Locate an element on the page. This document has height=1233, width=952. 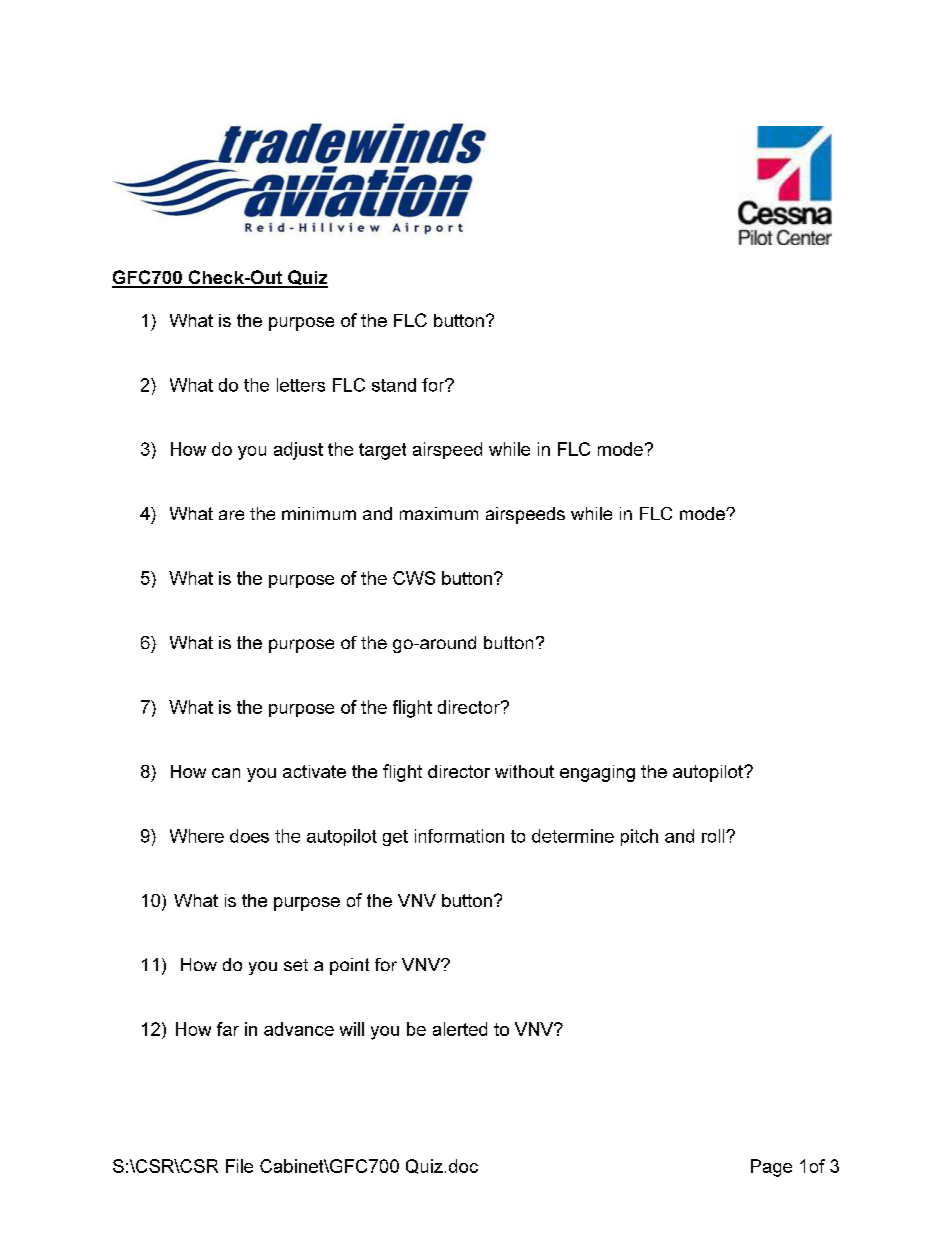
stand is located at coordinates (394, 385).
